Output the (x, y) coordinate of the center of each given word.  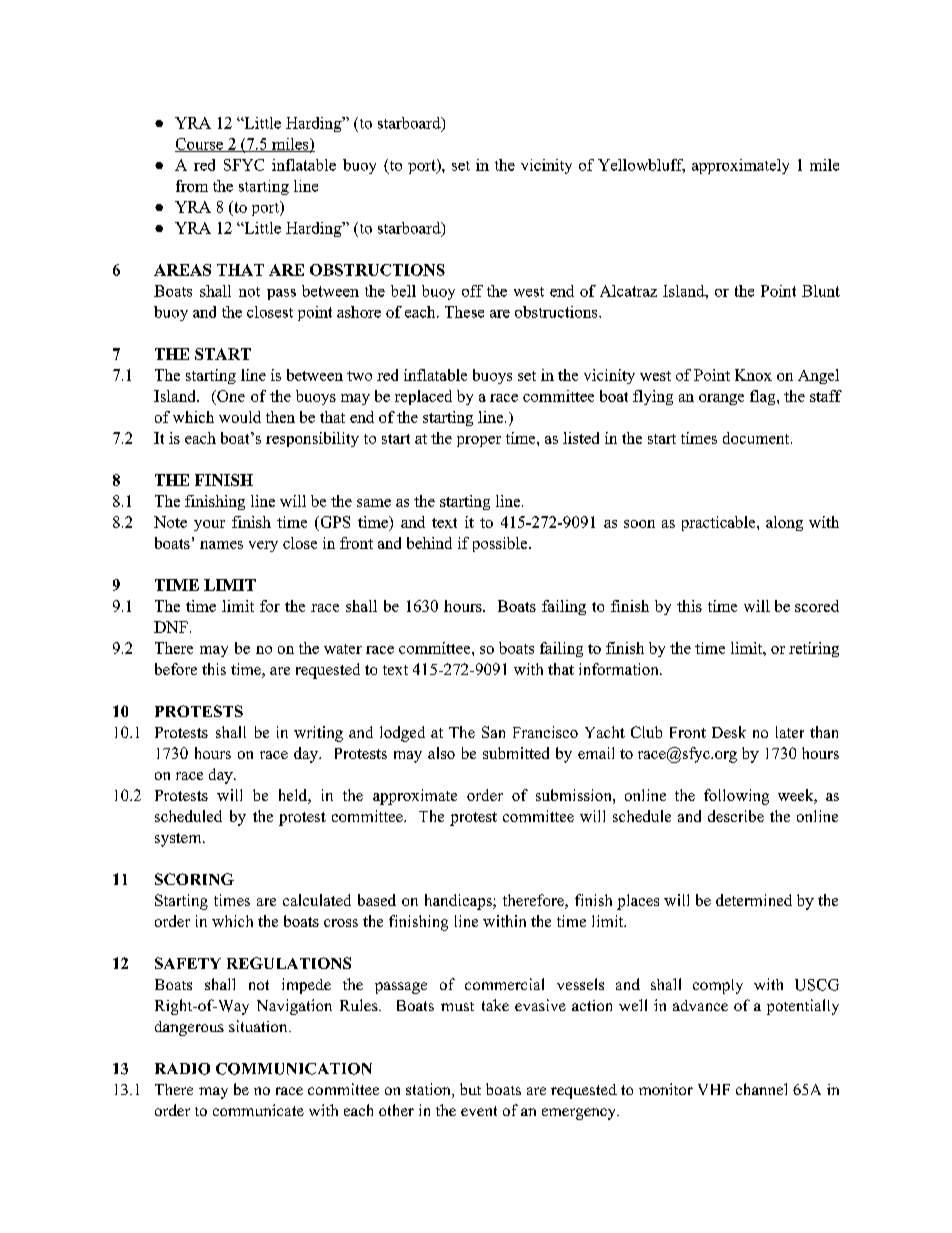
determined (754, 900)
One (230, 396)
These (464, 312)
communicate (258, 1110)
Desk (729, 732)
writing (318, 734)
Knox (753, 375)
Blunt (821, 291)
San (493, 732)
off (472, 291)
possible (501, 544)
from (192, 186)
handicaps (459, 902)
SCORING (194, 879)
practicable (720, 523)
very (263, 546)
